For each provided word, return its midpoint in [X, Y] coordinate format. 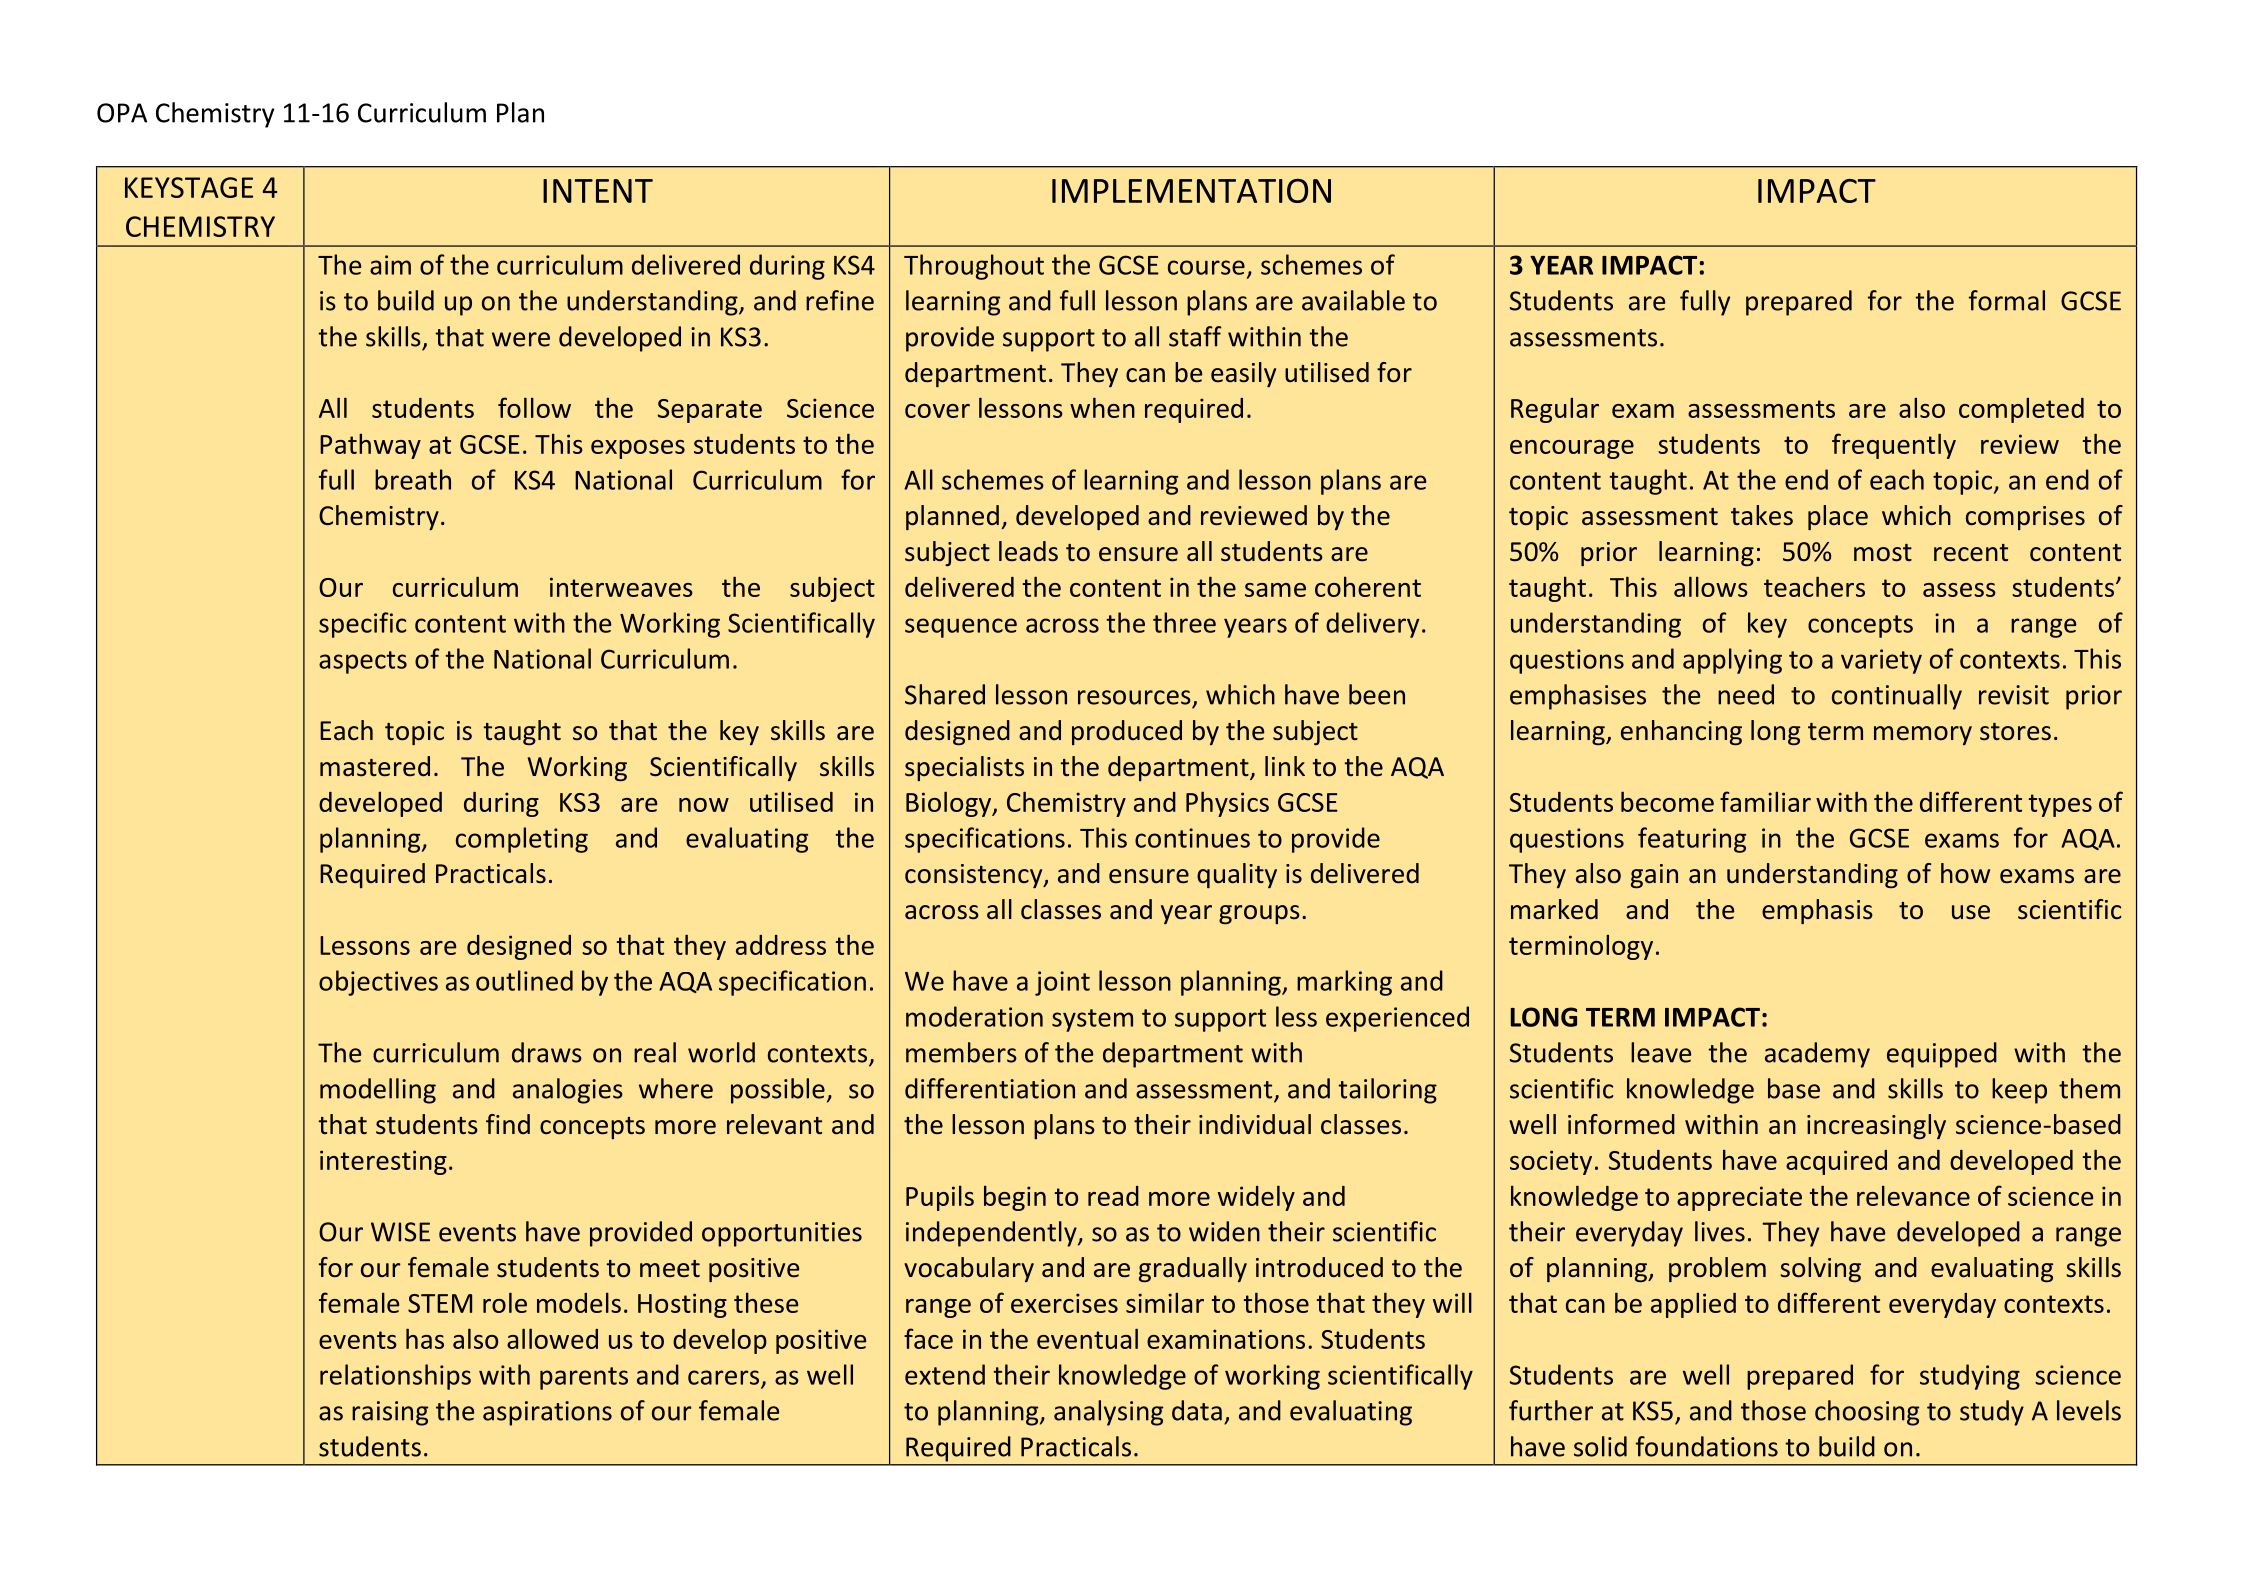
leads [1028, 551]
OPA [122, 113]
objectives [378, 983]
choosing [1867, 1413]
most [1883, 553]
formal [2007, 300]
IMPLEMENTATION [1191, 191]
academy [1817, 1055]
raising [390, 1413]
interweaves [621, 587]
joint [1062, 983]
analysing [1108, 1413]
